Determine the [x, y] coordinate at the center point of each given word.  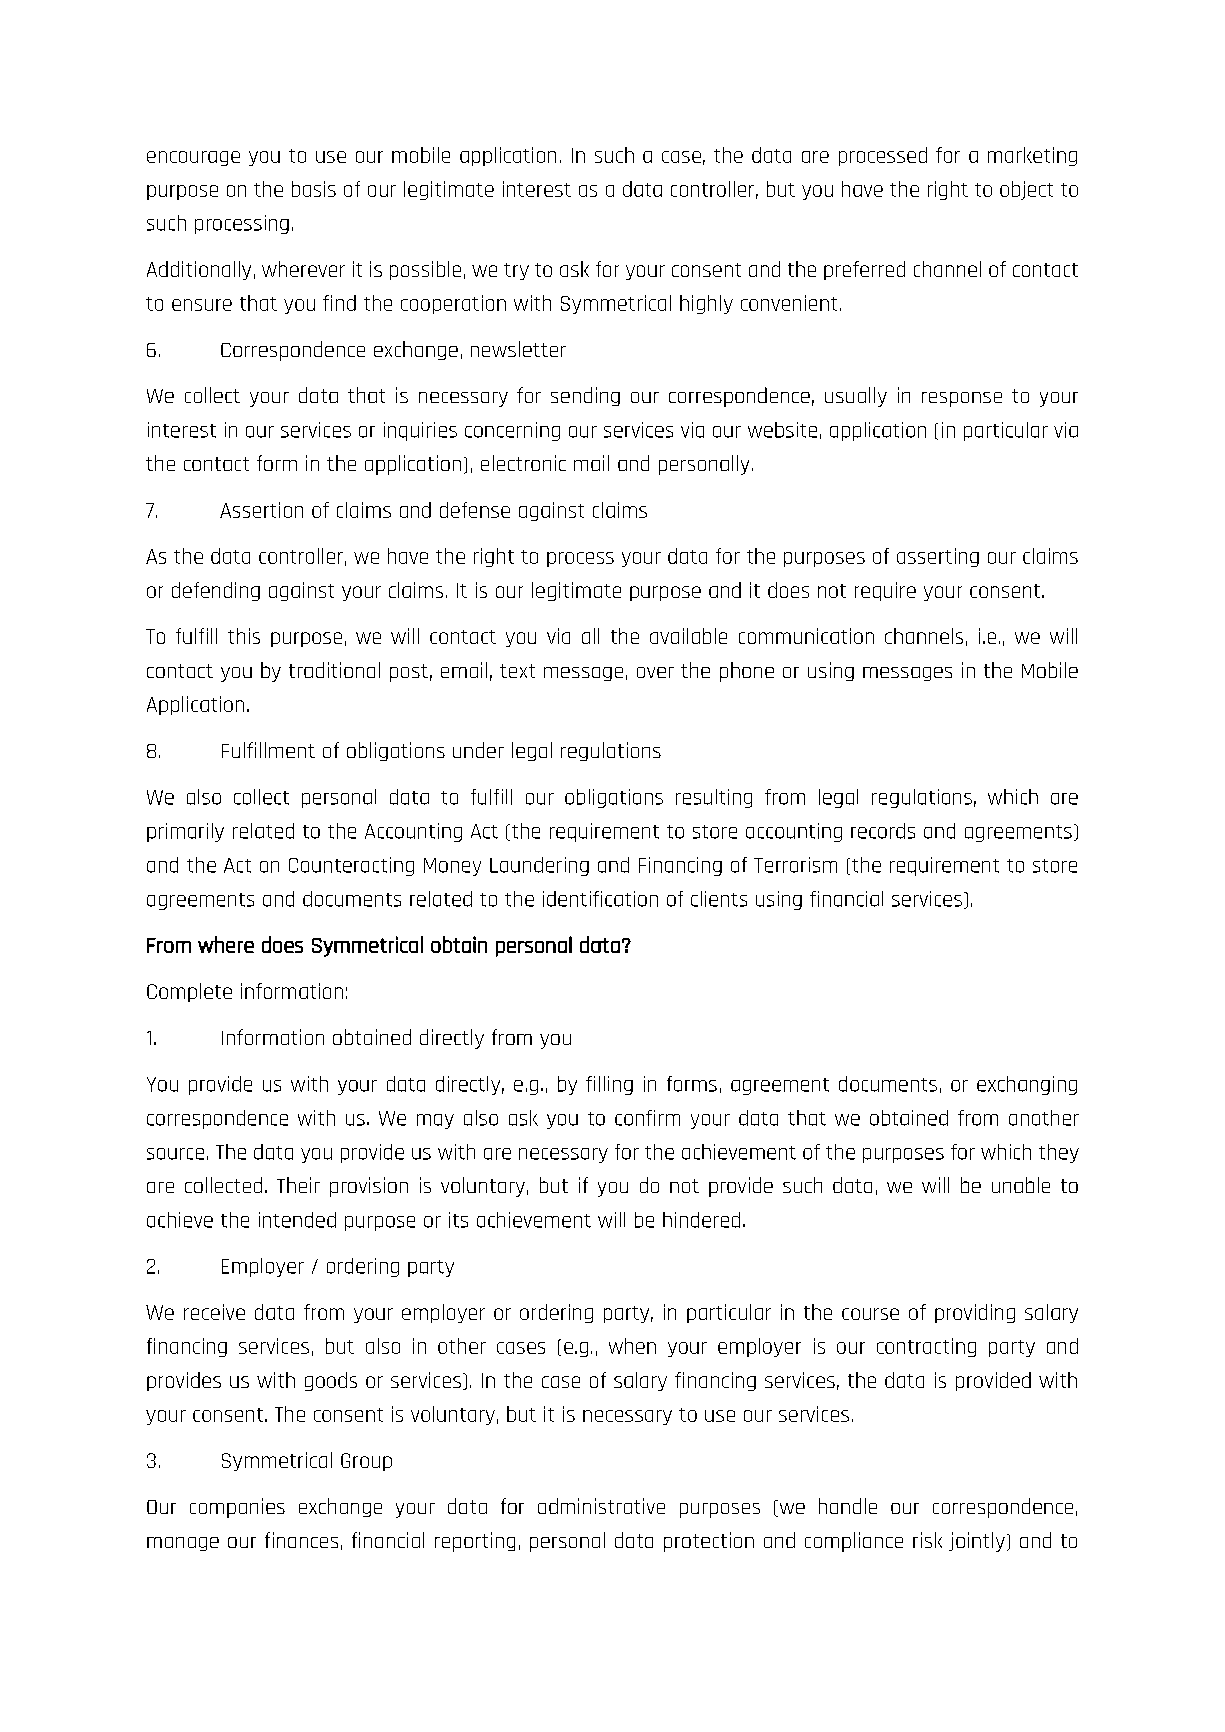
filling [609, 1085]
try [516, 271]
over [655, 672]
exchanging [1027, 1085]
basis [314, 189]
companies [237, 1508]
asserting [938, 557]
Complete [189, 992]
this [244, 636]
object [1026, 190]
